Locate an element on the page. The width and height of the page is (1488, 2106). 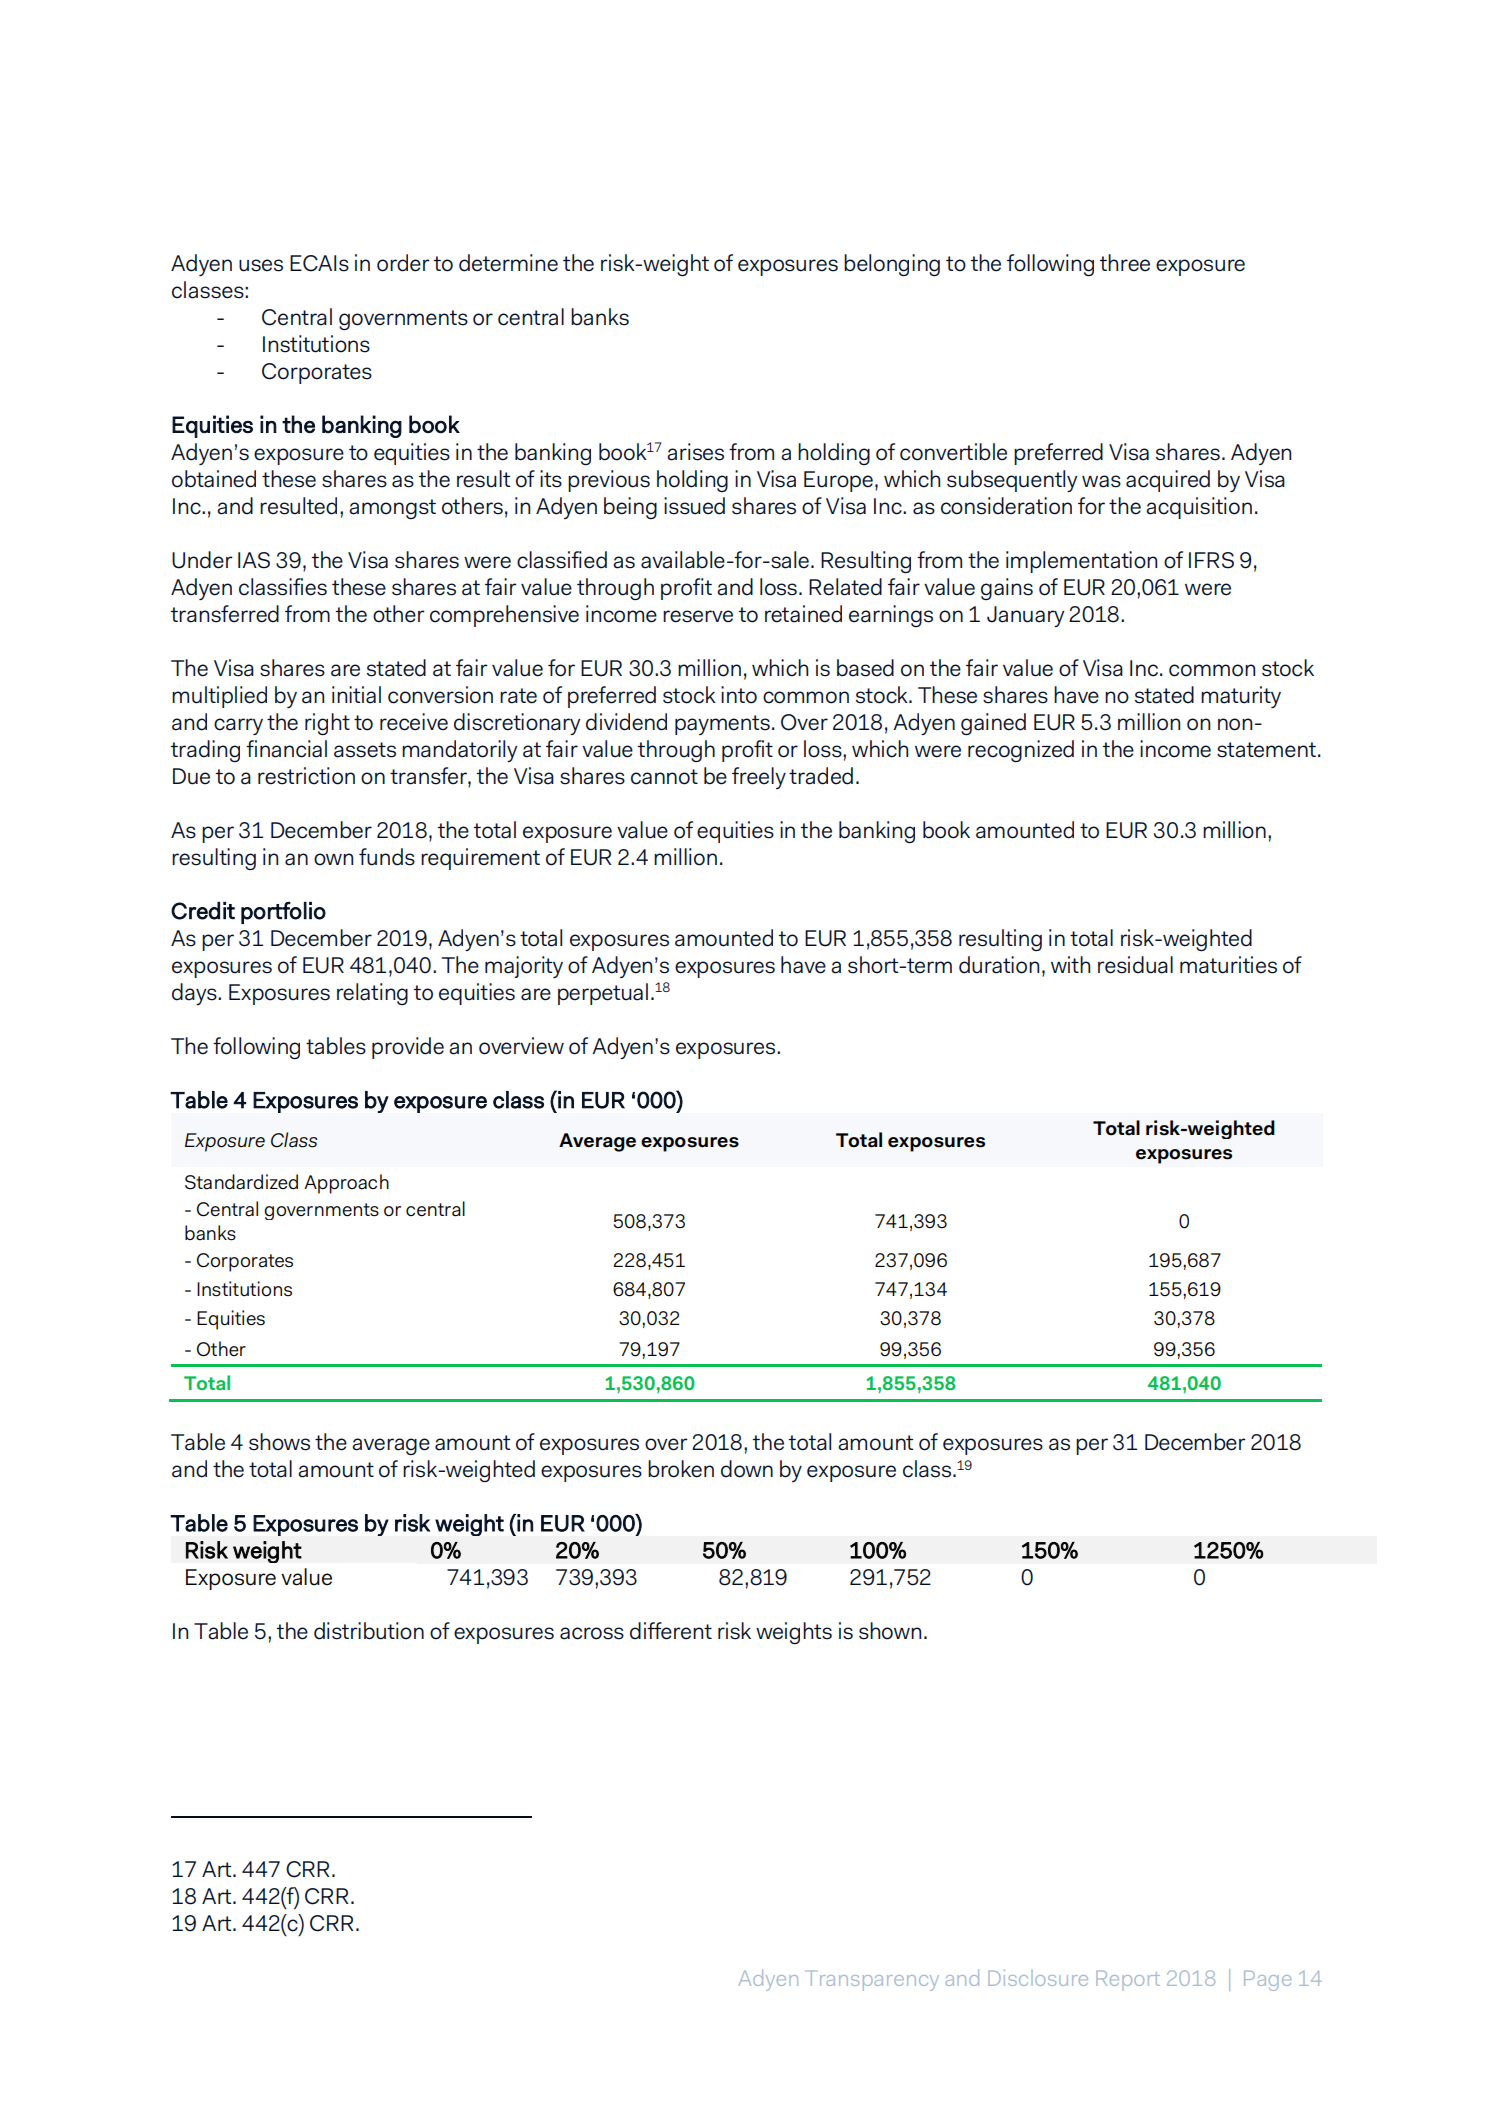
belonging is located at coordinates (892, 265).
